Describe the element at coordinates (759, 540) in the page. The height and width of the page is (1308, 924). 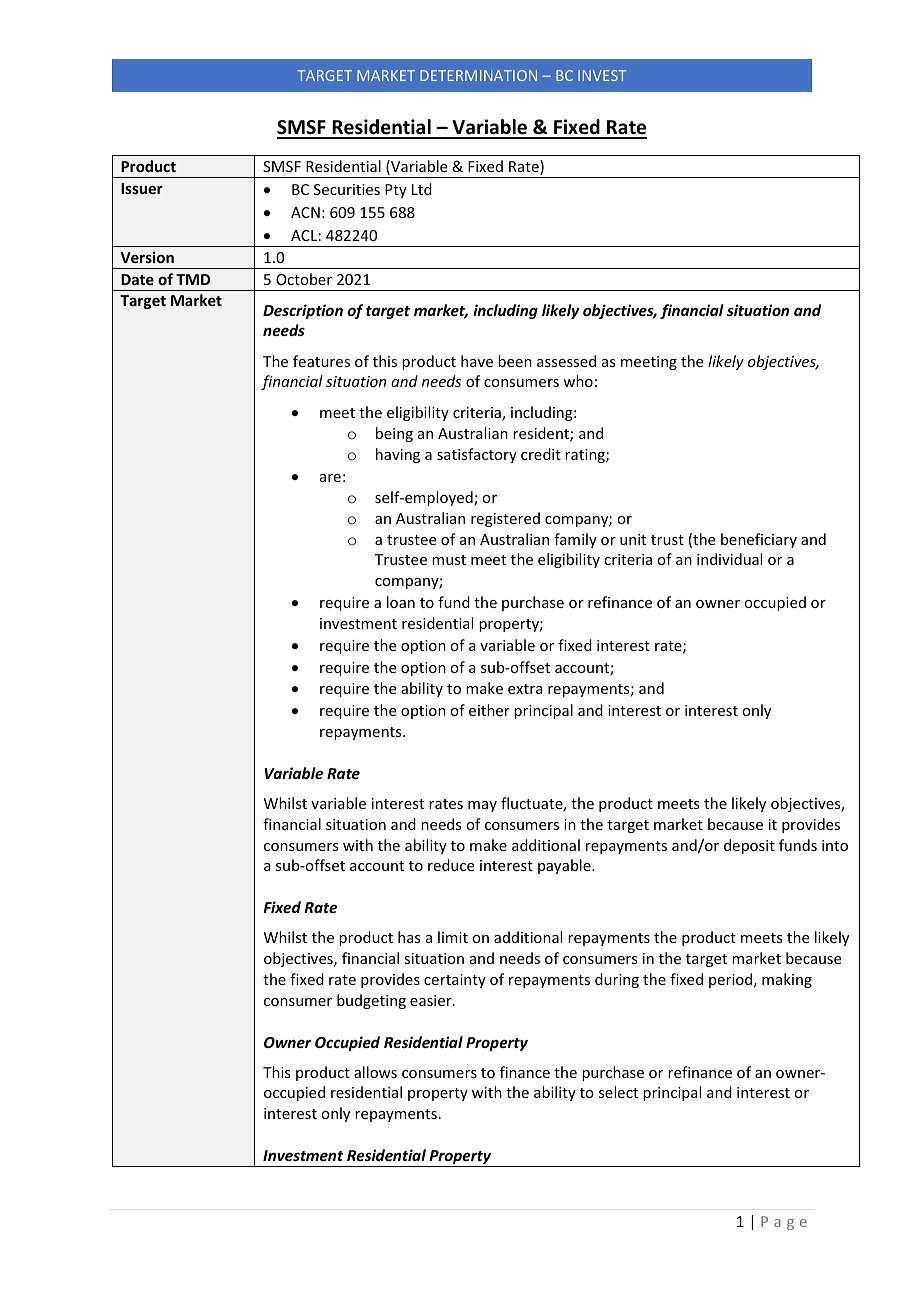
I see `beneficiary` at that location.
